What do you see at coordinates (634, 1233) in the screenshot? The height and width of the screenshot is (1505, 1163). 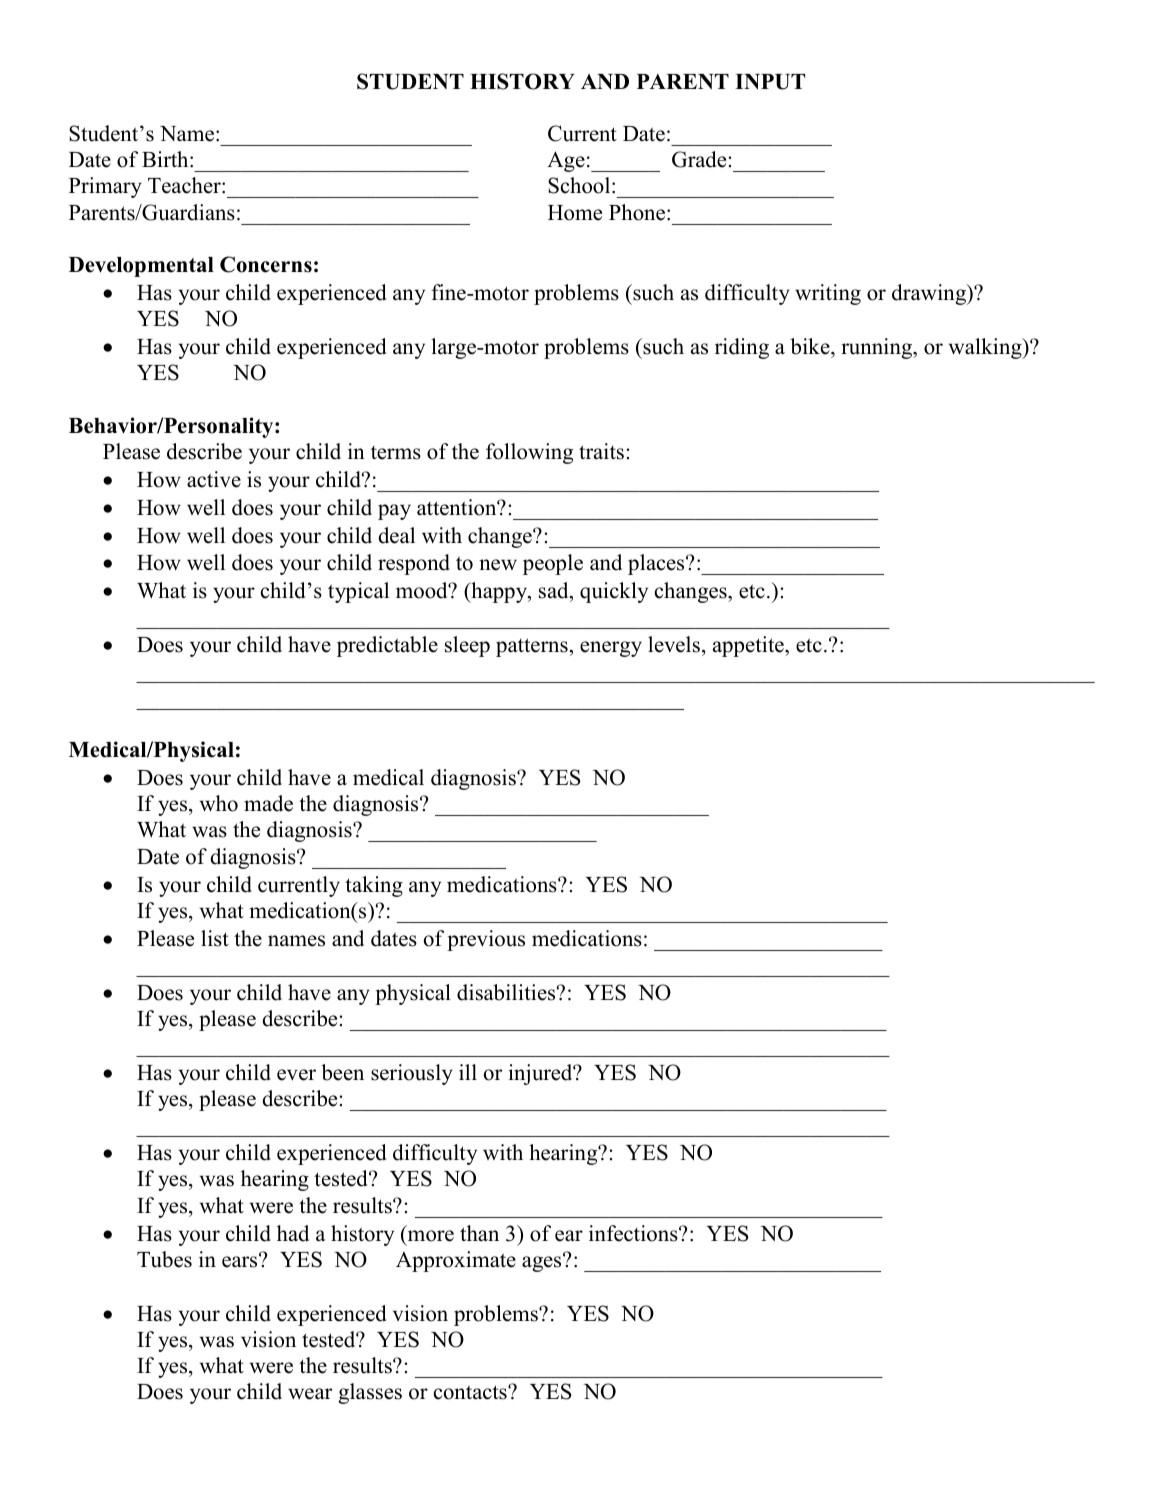 I see `infections` at bounding box center [634, 1233].
